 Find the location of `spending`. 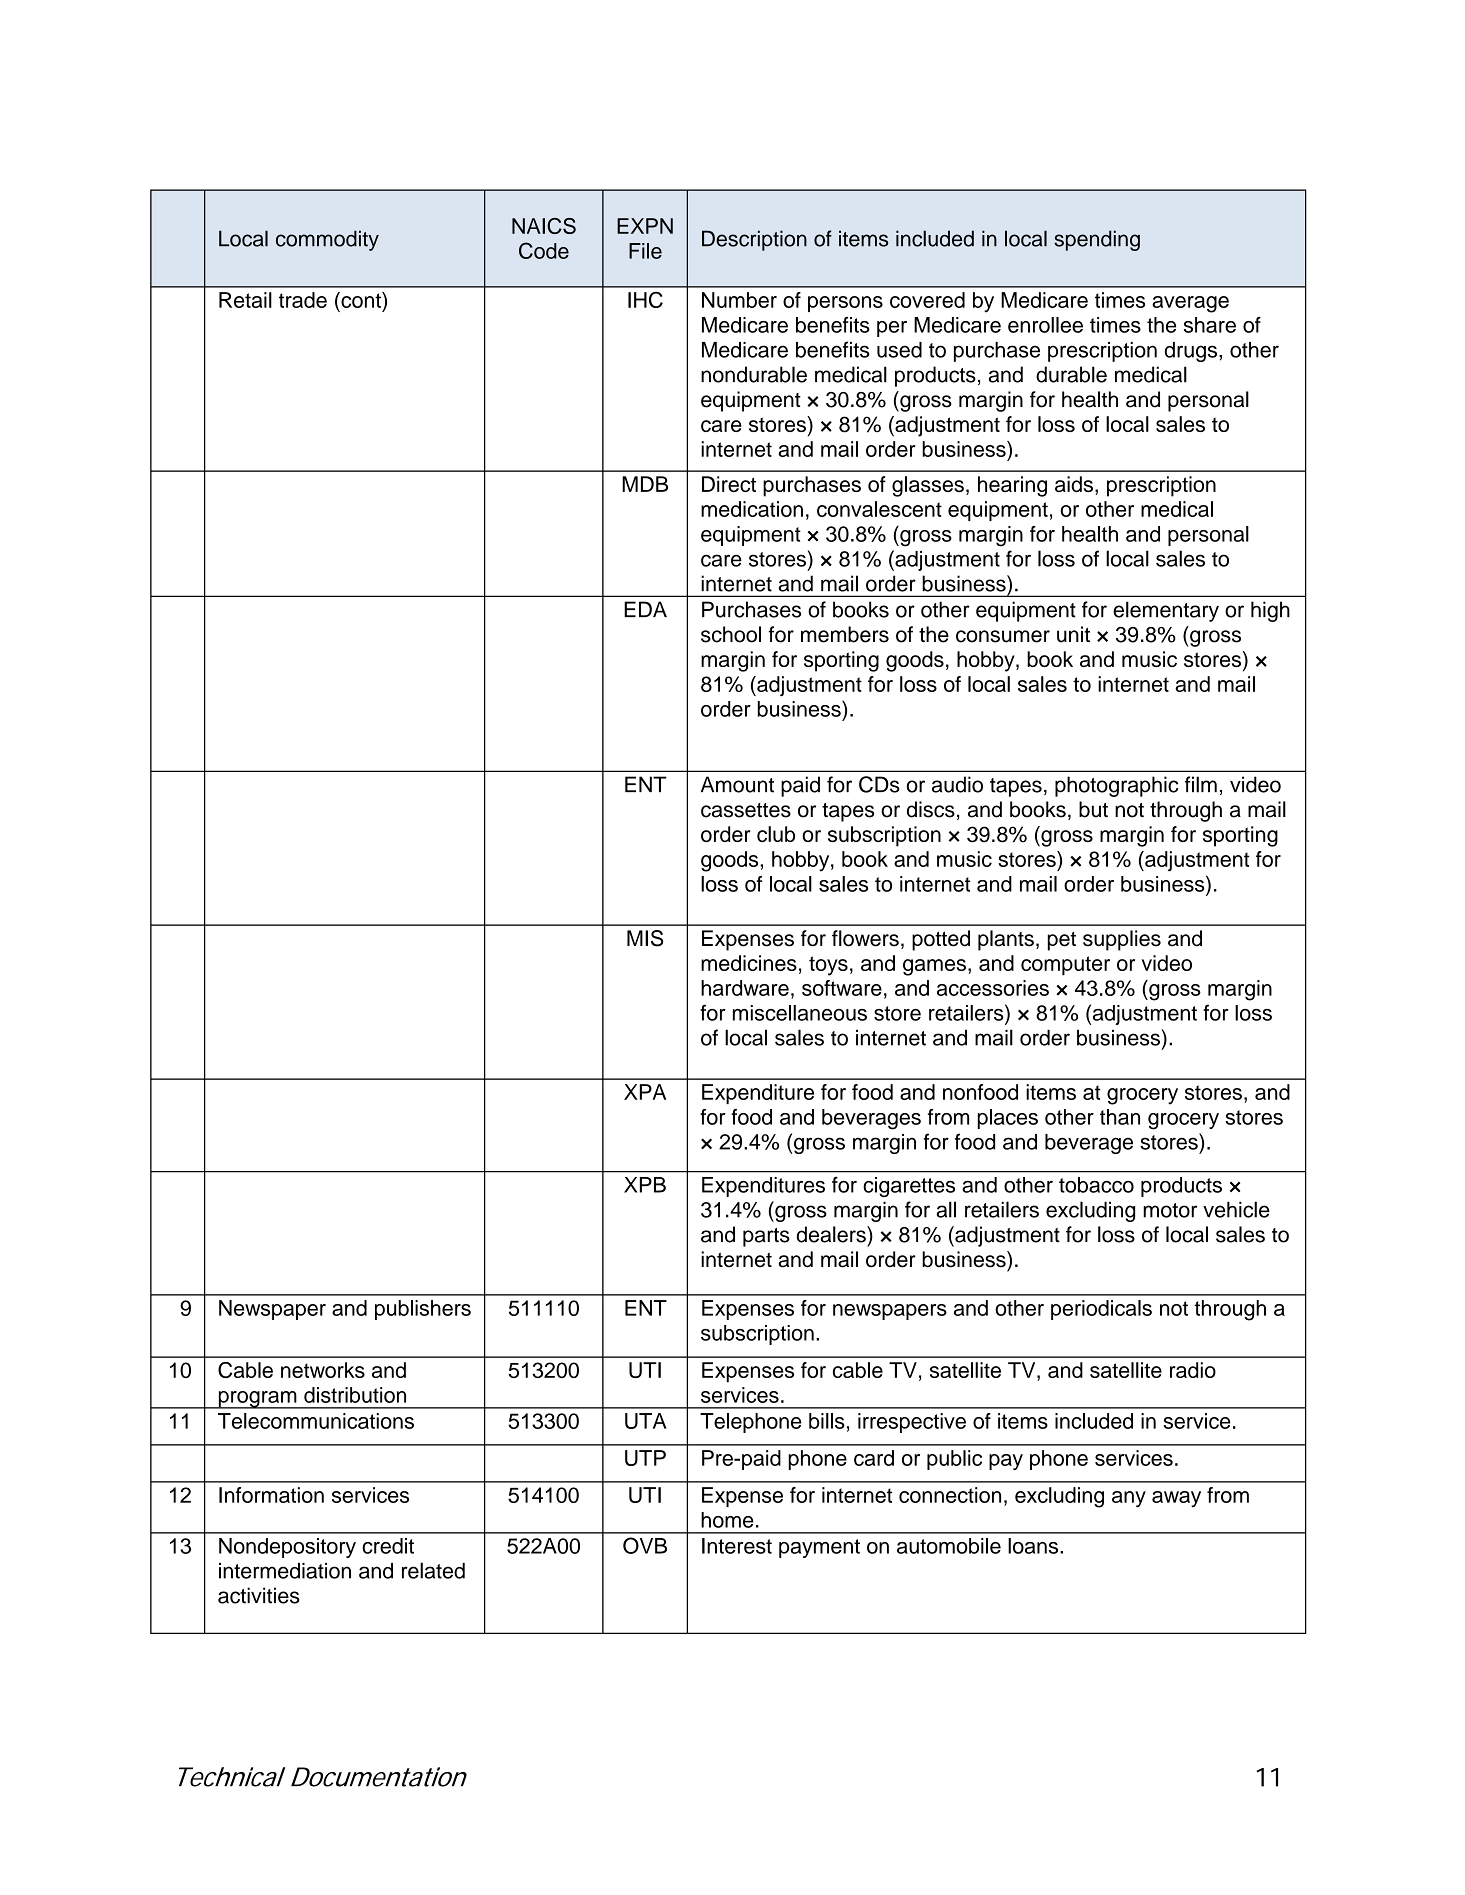

spending is located at coordinates (1097, 240).
